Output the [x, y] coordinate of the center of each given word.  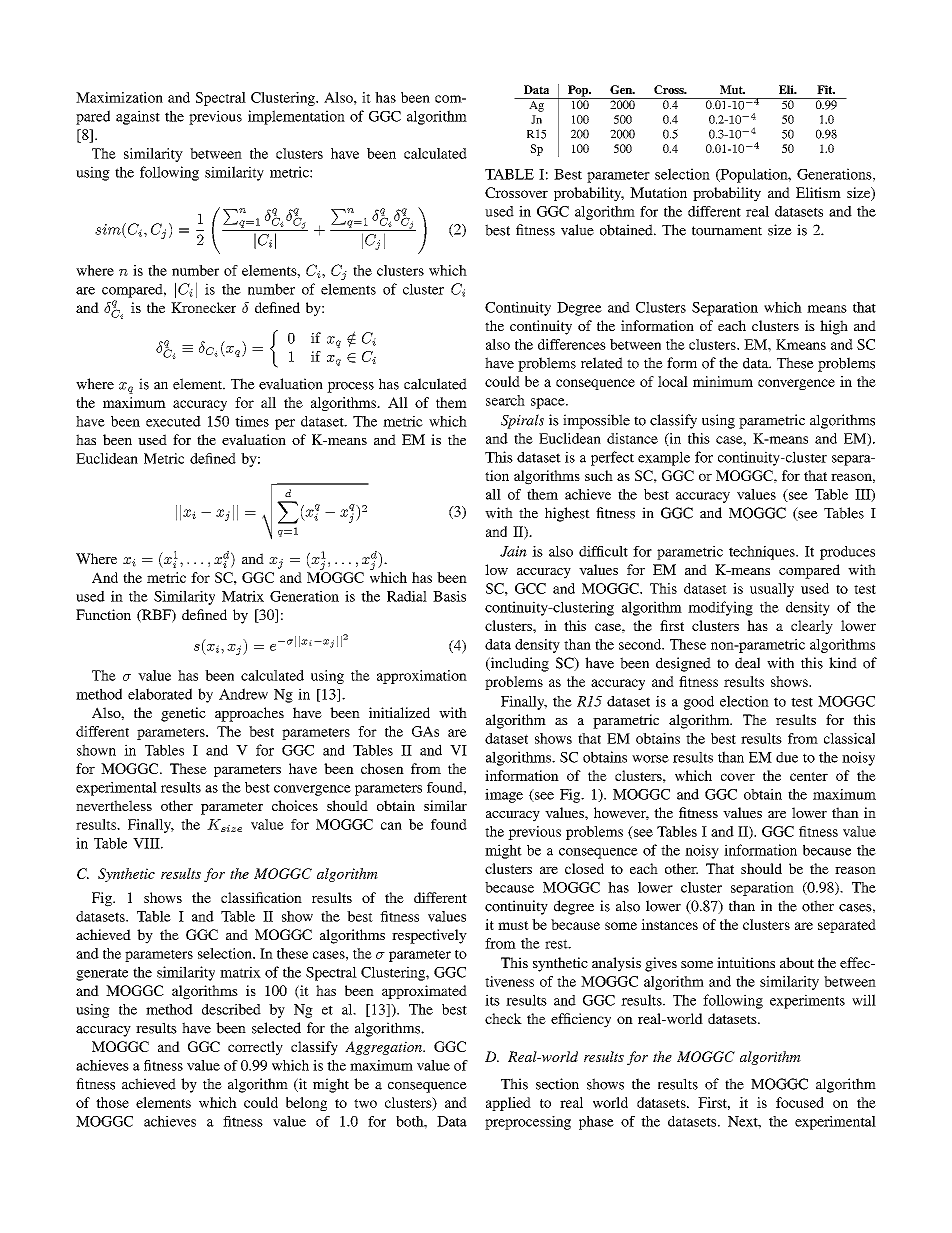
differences [572, 344]
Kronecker [203, 307]
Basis [449, 596]
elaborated [160, 694]
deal [747, 663]
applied [508, 1104]
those [112, 1102]
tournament [727, 231]
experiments [807, 1001]
